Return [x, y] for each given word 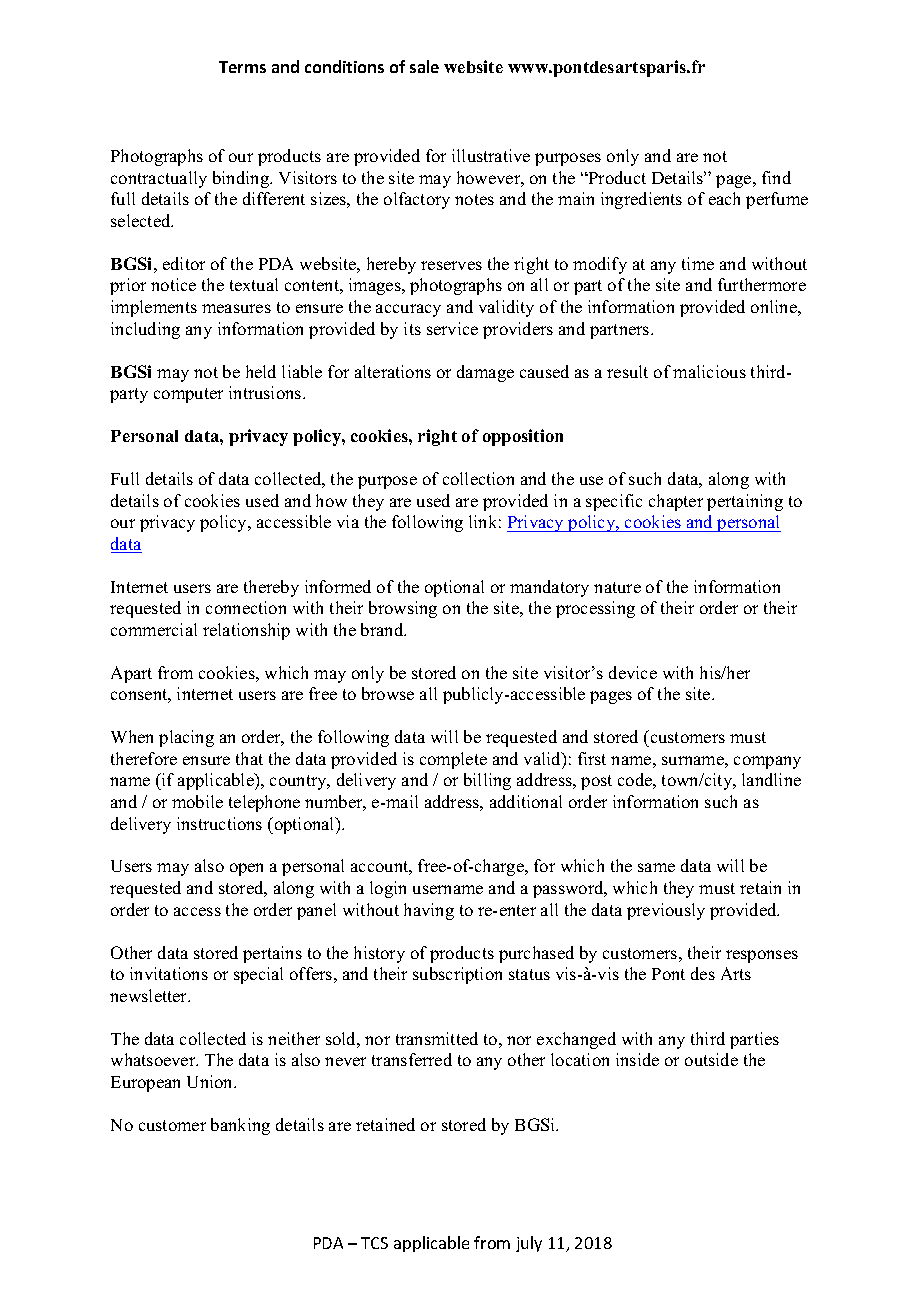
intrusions [266, 392]
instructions [219, 823]
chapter [676, 502]
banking [240, 1126]
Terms [242, 67]
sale [424, 66]
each [724, 198]
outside [711, 1059]
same [656, 867]
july [529, 1244]
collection [478, 478]
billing [487, 781]
